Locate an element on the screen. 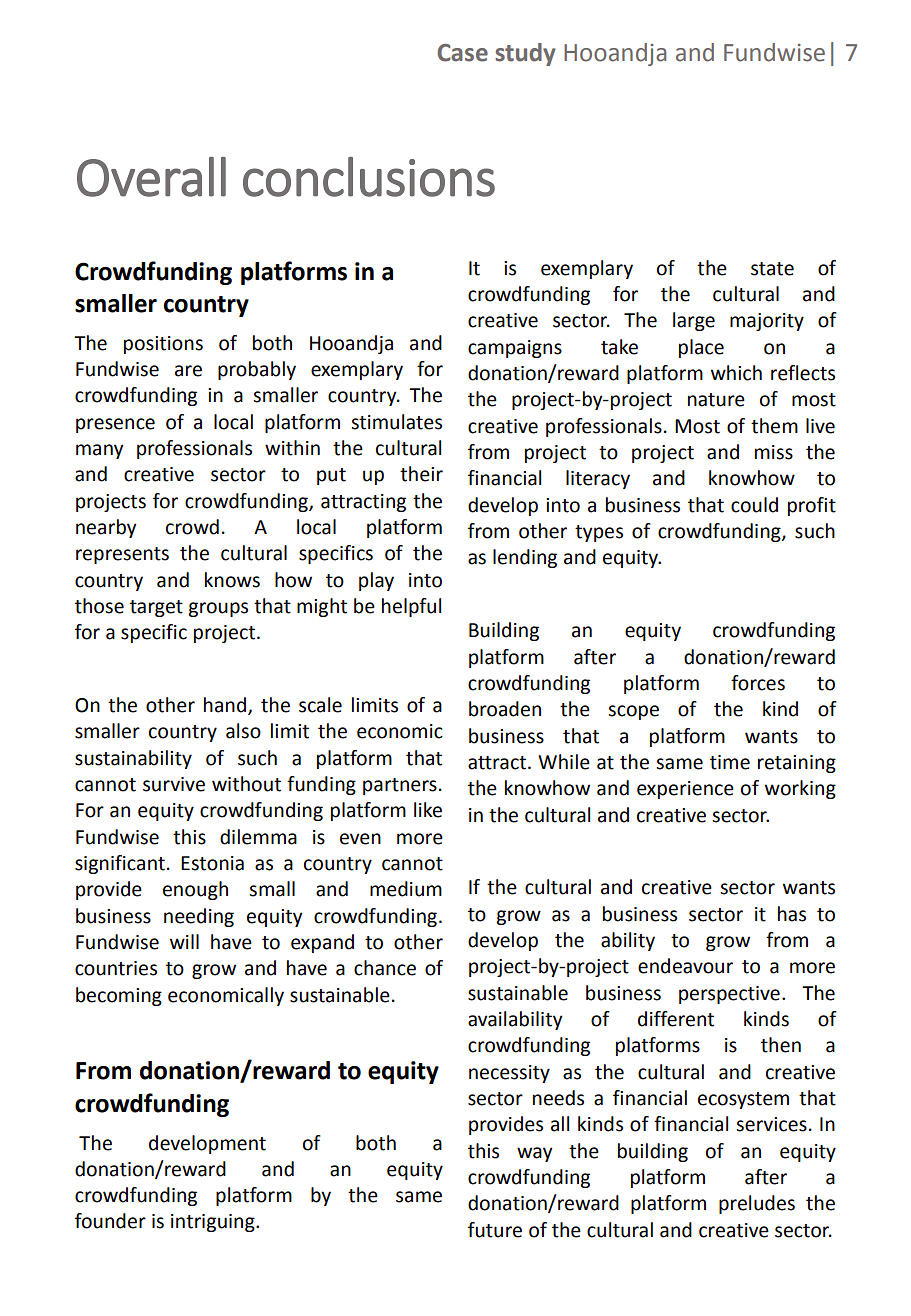  like is located at coordinates (428, 810).
